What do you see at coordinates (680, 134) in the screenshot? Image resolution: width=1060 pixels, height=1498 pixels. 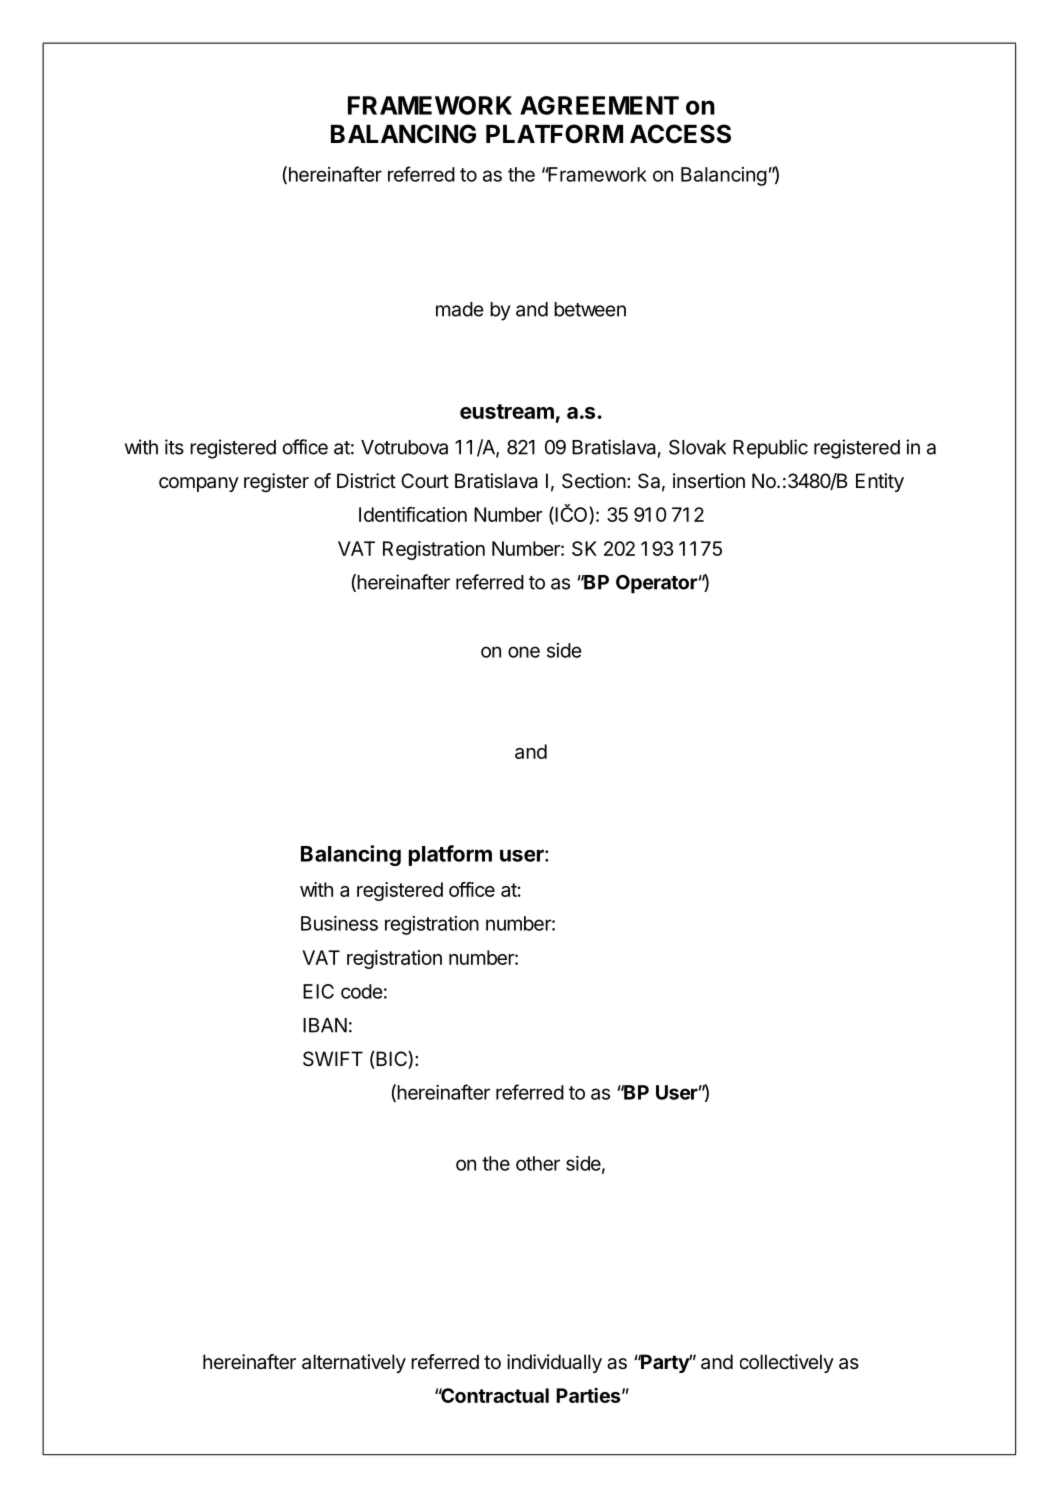 I see `ACCESS` at bounding box center [680, 134].
